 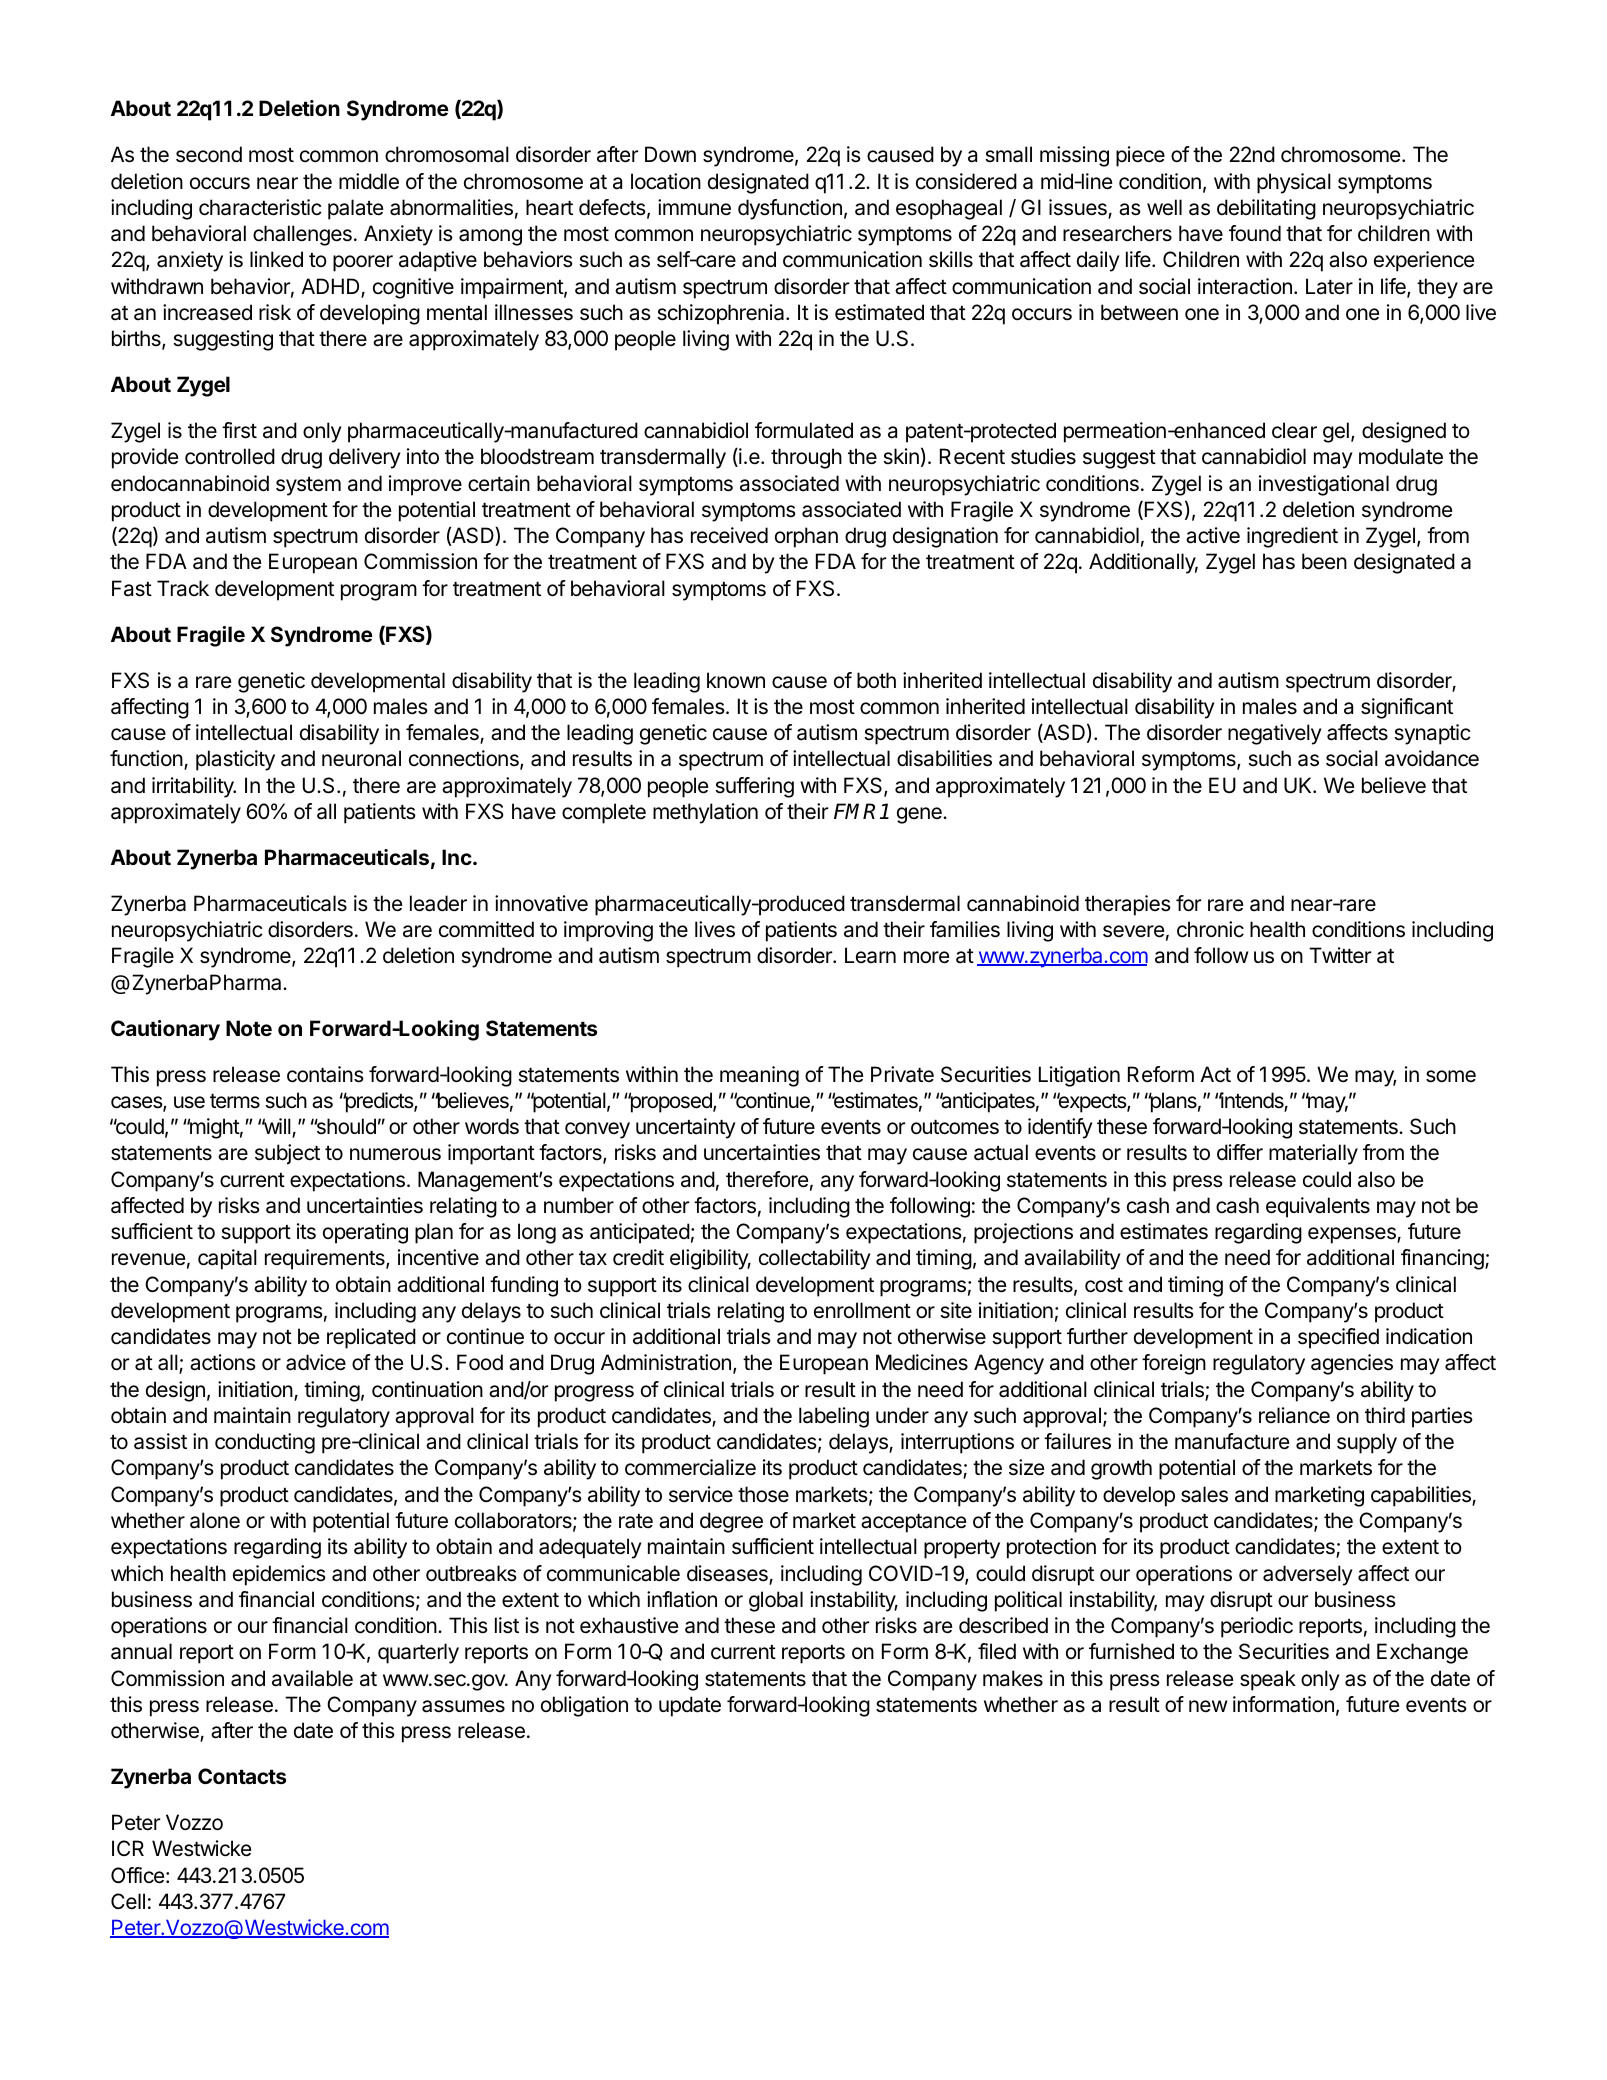 I want to click on characteristic, so click(x=260, y=207).
